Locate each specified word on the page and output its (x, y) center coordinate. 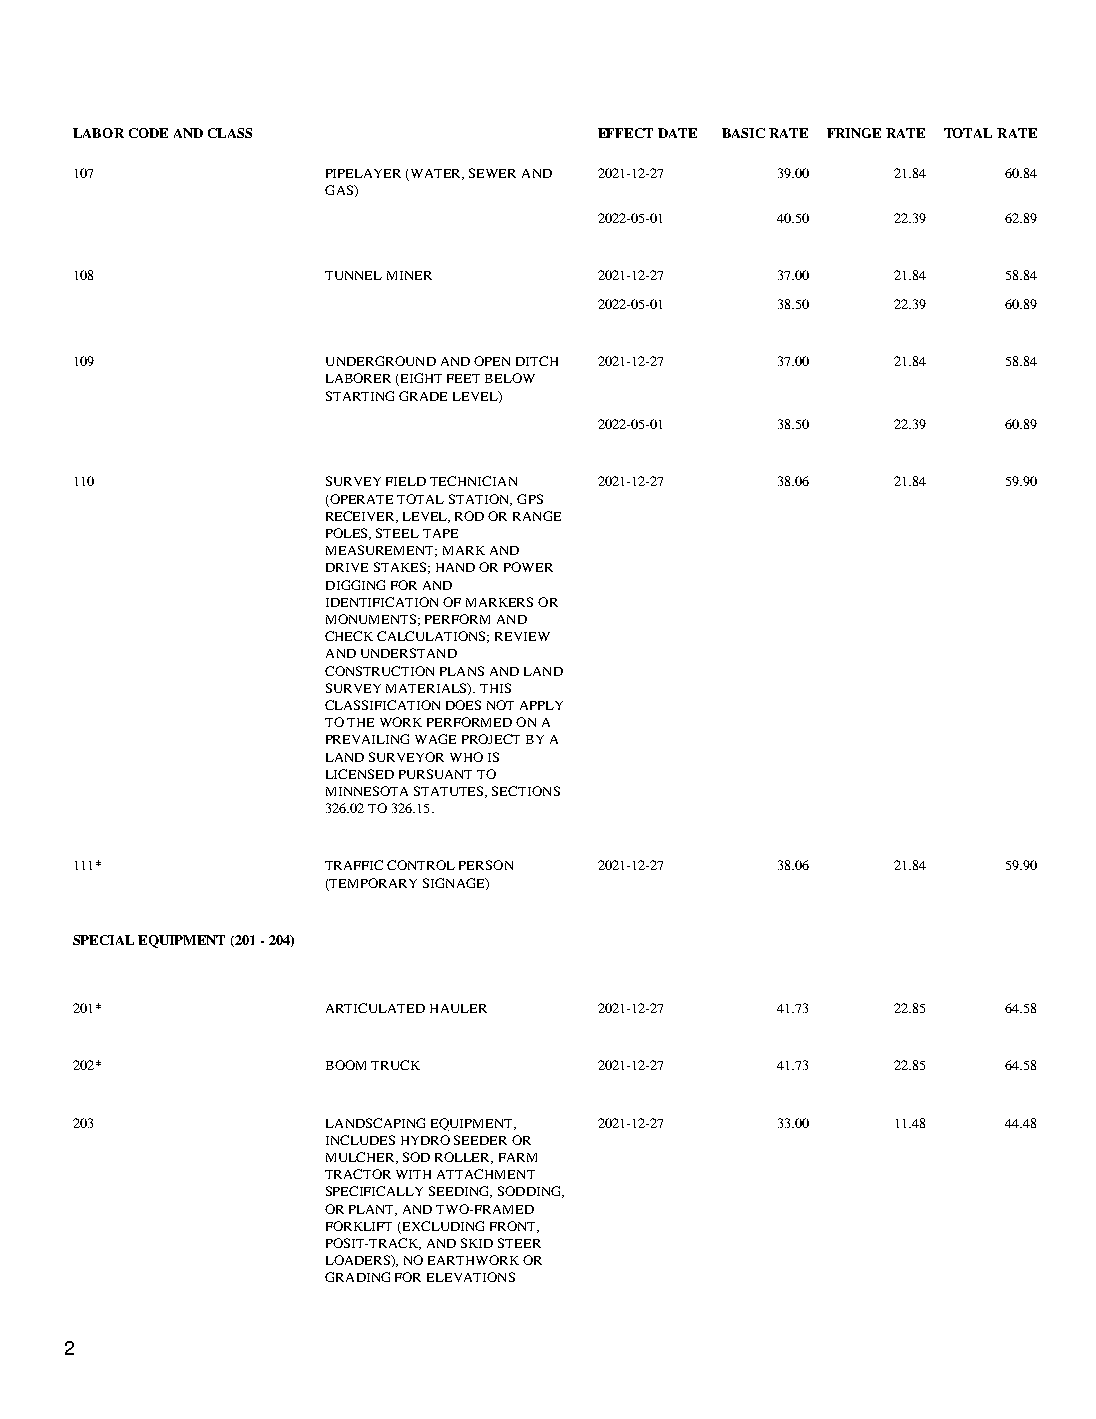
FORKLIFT (359, 1226)
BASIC (743, 133)
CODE (148, 133)
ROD (469, 516)
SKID (477, 1243)
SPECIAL (103, 940)
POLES (348, 534)
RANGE (537, 516)
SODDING (531, 1192)
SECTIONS (526, 791)
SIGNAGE (455, 884)
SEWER (492, 173)
